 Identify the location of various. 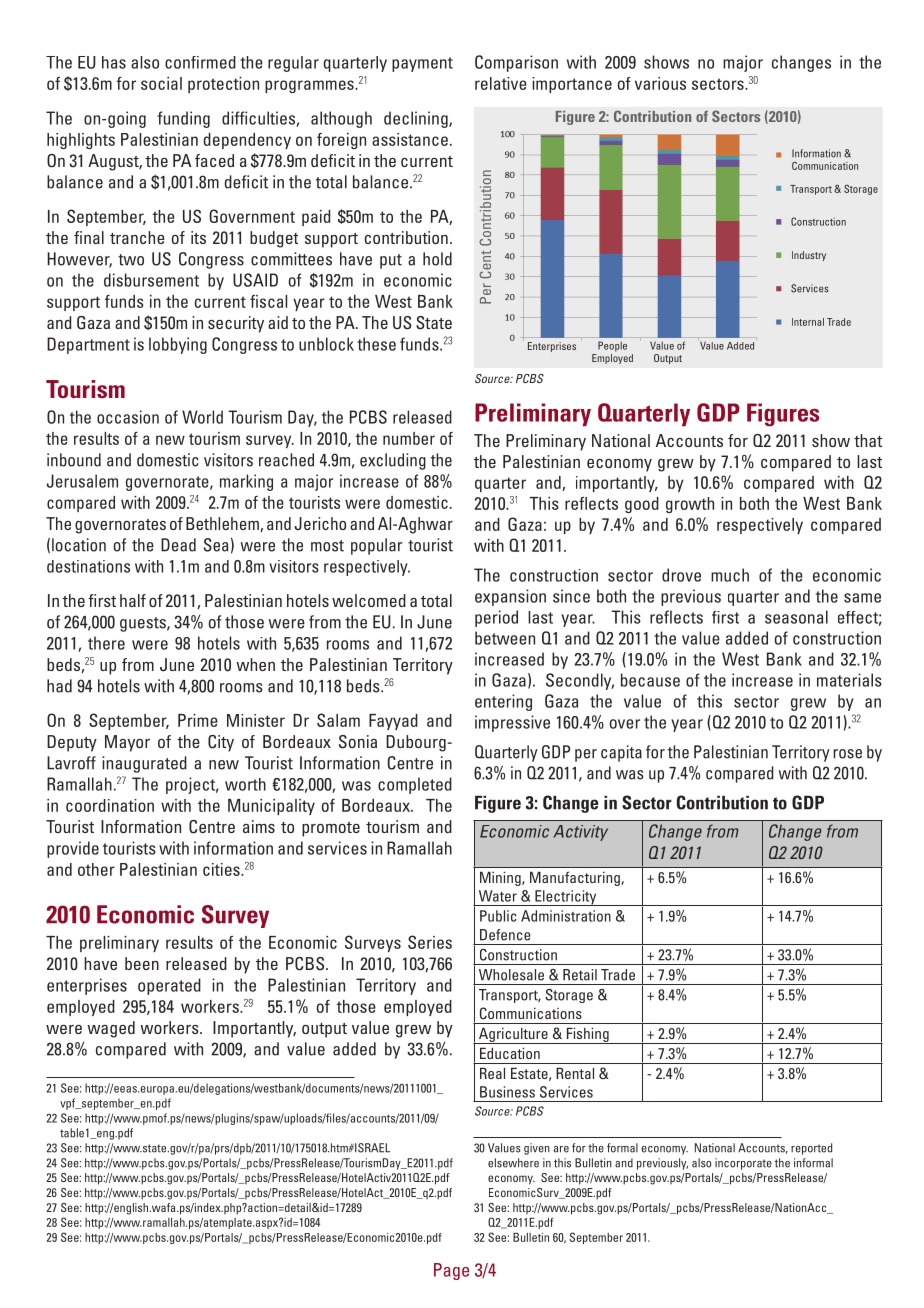
(660, 83).
